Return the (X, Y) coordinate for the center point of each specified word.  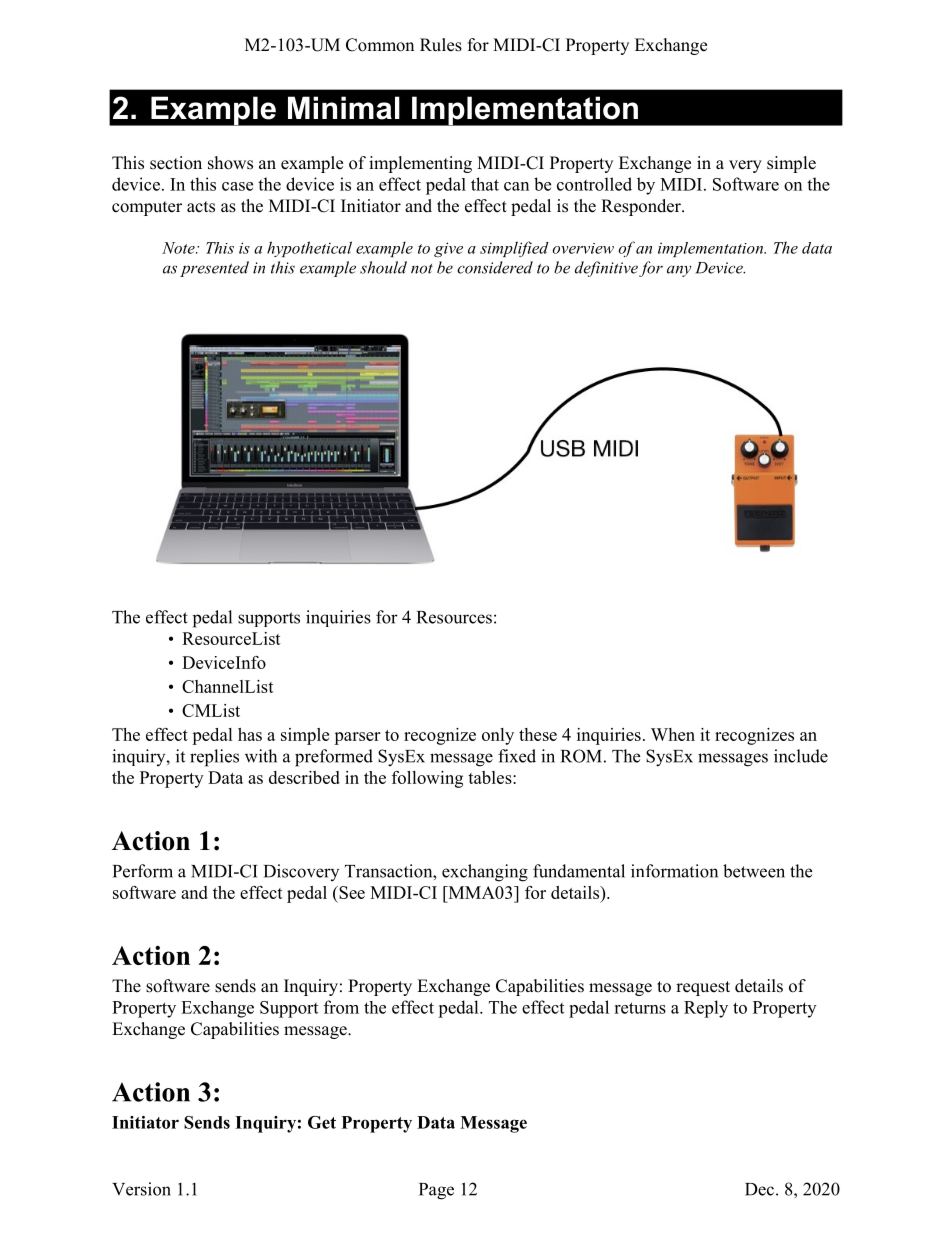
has (250, 734)
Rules (441, 45)
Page (436, 1191)
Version (141, 1189)
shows (230, 163)
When (673, 734)
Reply (706, 1009)
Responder (642, 207)
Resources (454, 617)
